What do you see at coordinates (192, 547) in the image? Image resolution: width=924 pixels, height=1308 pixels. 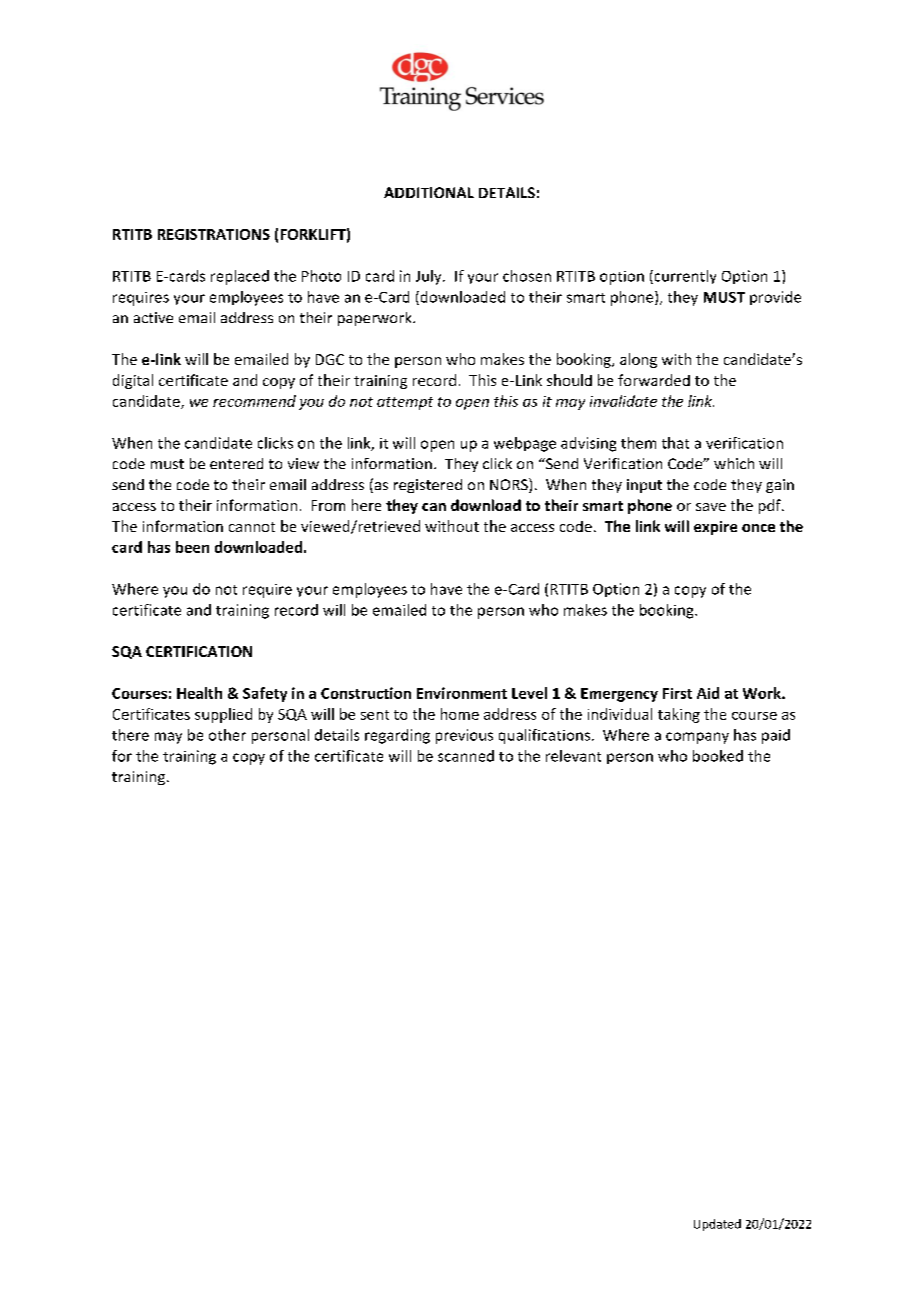 I see `been` at bounding box center [192, 547].
